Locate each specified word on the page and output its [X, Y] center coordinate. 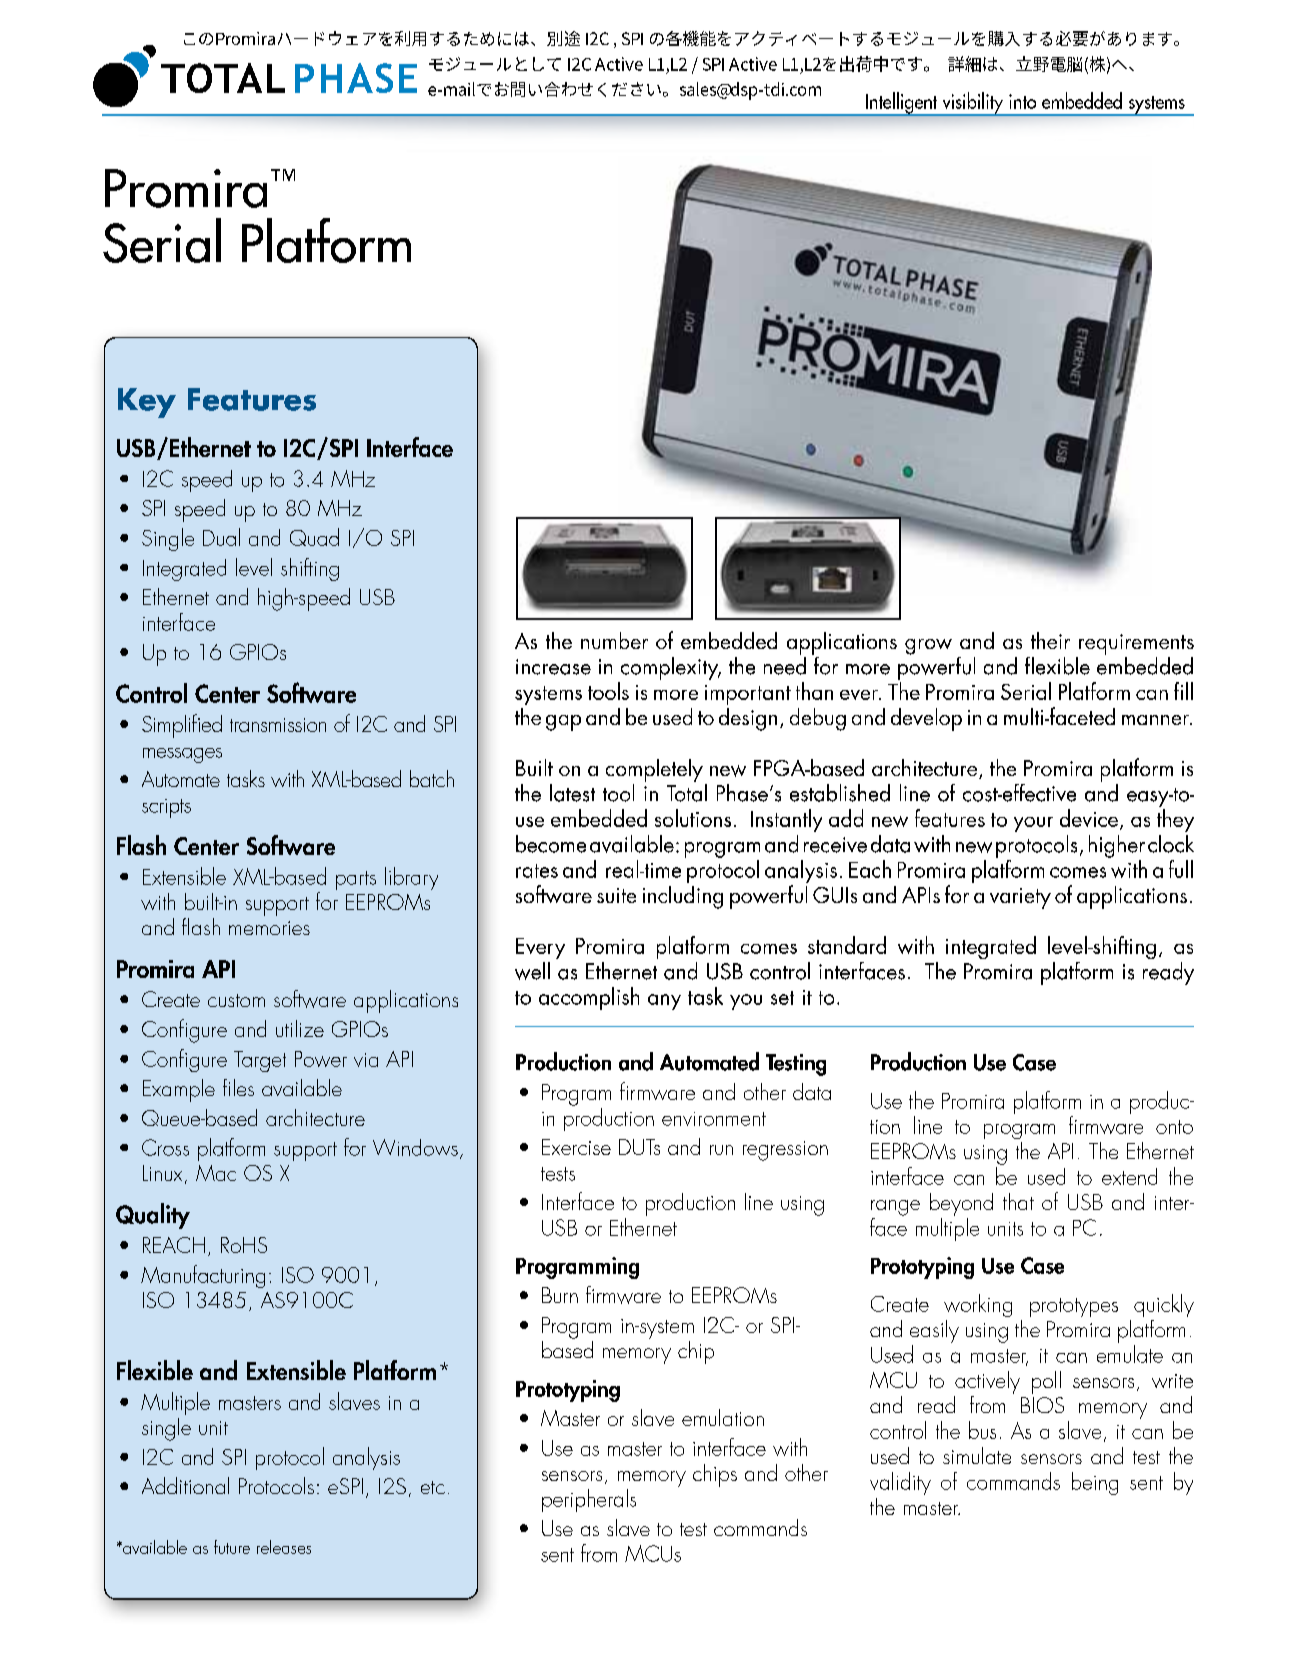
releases [284, 1547]
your [1033, 824]
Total [687, 791]
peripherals [589, 1500]
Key [147, 403]
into [1022, 101]
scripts [166, 808]
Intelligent [902, 104]
